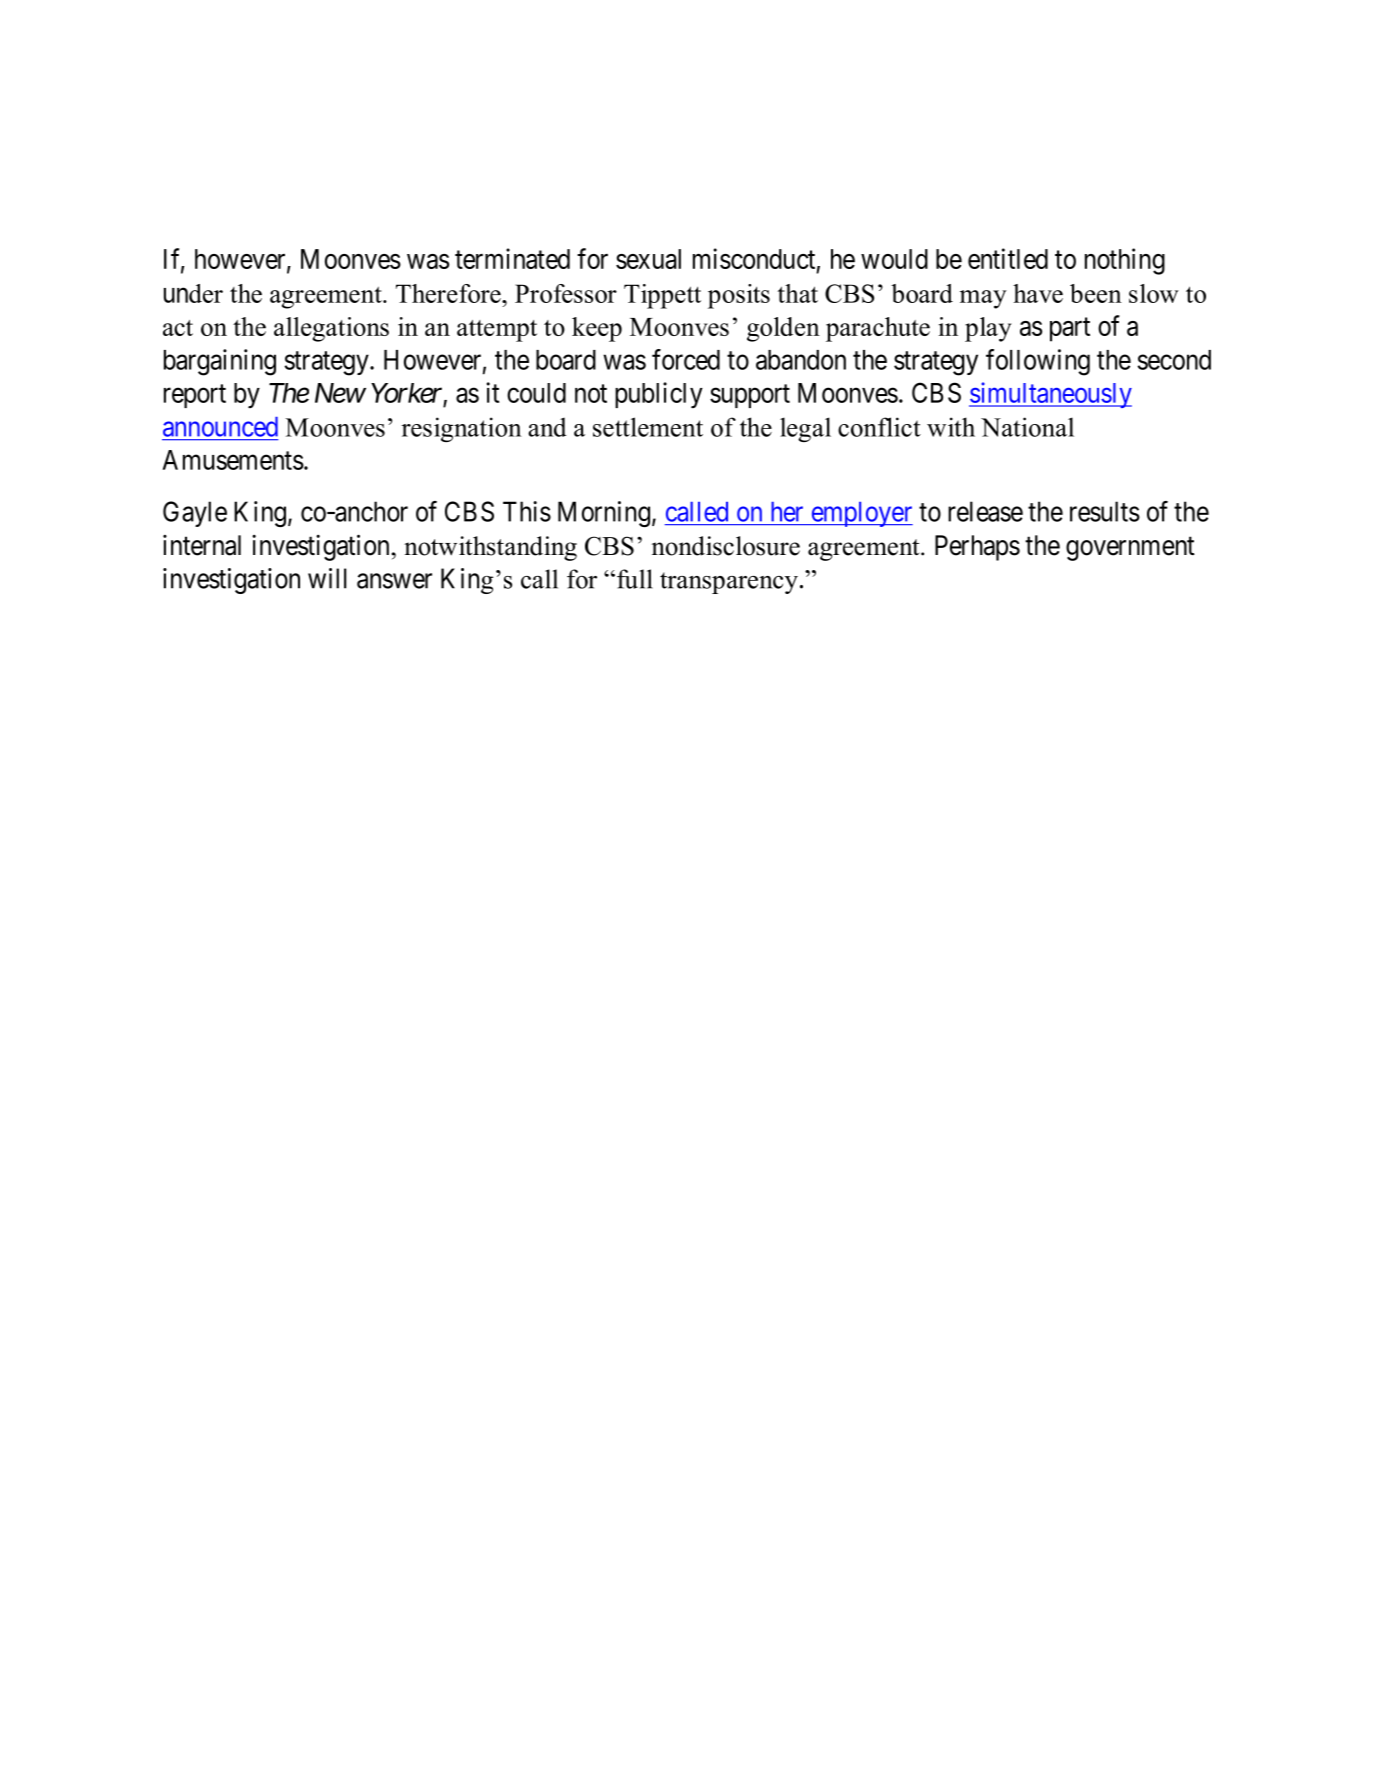 Image resolution: width=1376 pixels, height=1781 pixels. Describe the element at coordinates (195, 514) in the page. I see `Gayle` at that location.
